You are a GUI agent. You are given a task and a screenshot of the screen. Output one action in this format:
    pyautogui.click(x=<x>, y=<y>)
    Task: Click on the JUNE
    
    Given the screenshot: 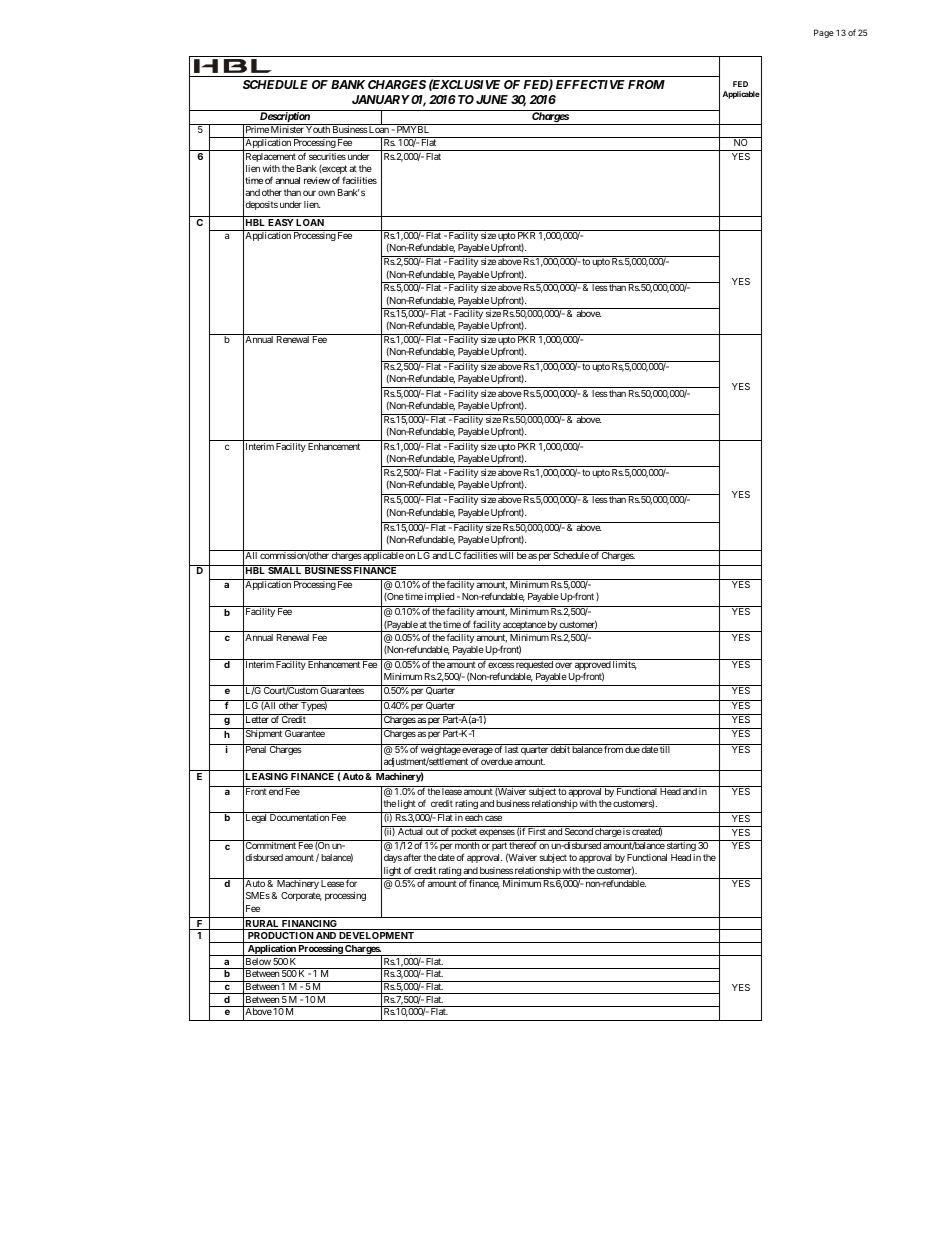 What is the action you would take?
    pyautogui.click(x=492, y=99)
